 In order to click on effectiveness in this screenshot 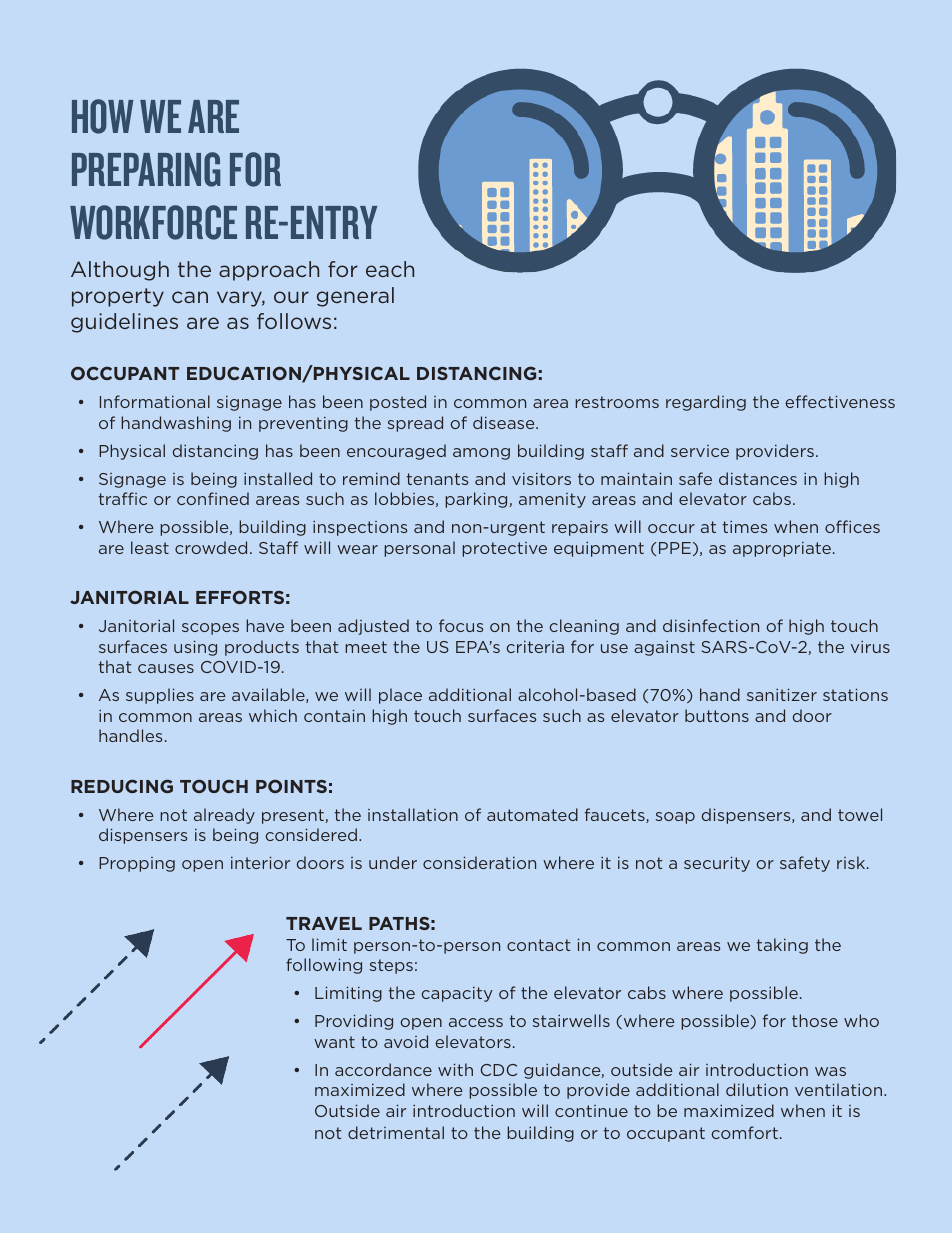, I will do `click(840, 401)`.
